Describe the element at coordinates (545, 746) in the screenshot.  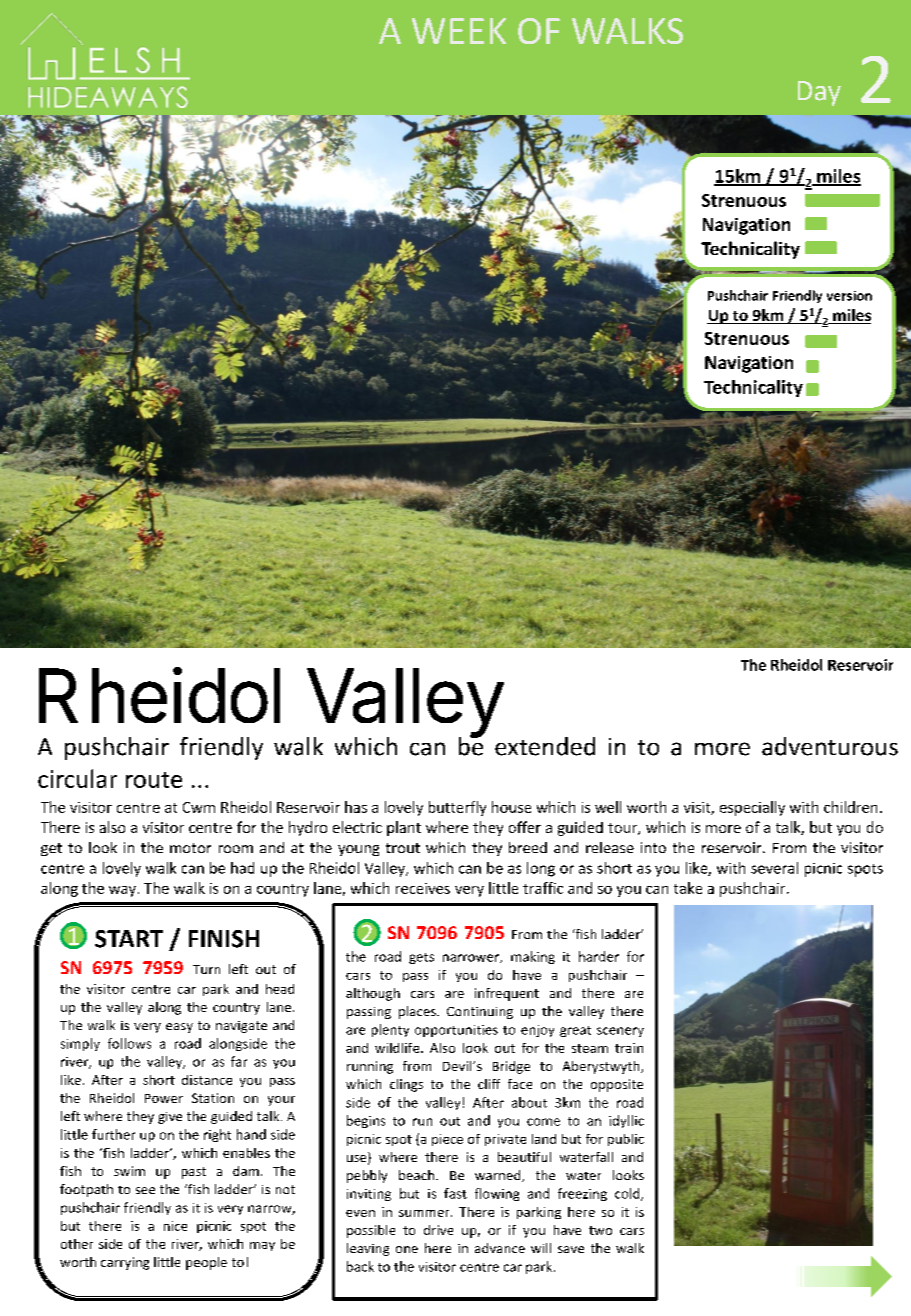
I see `extended` at that location.
